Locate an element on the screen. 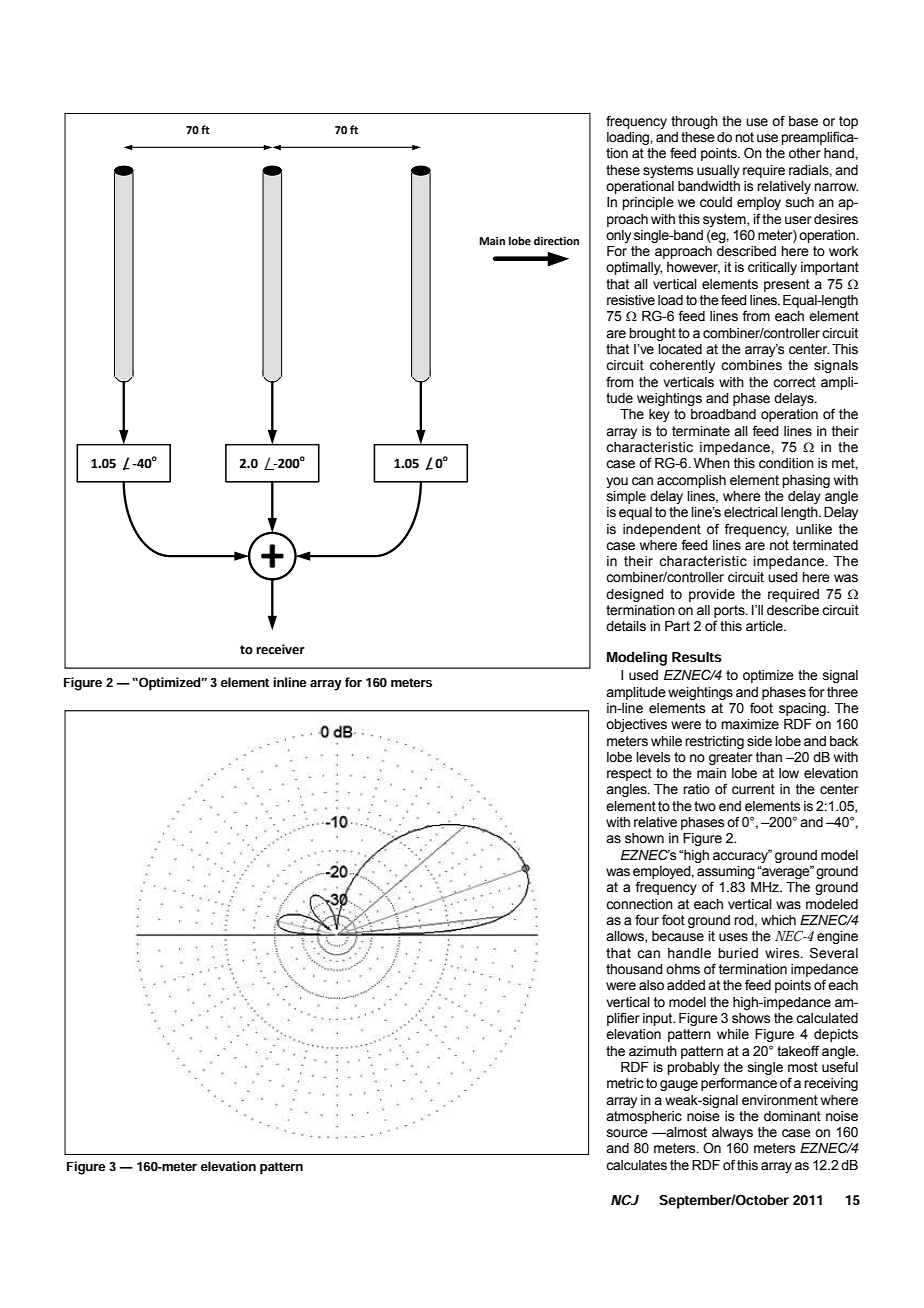 This screenshot has height=1308, width=924. atmospheric is located at coordinates (644, 1117).
